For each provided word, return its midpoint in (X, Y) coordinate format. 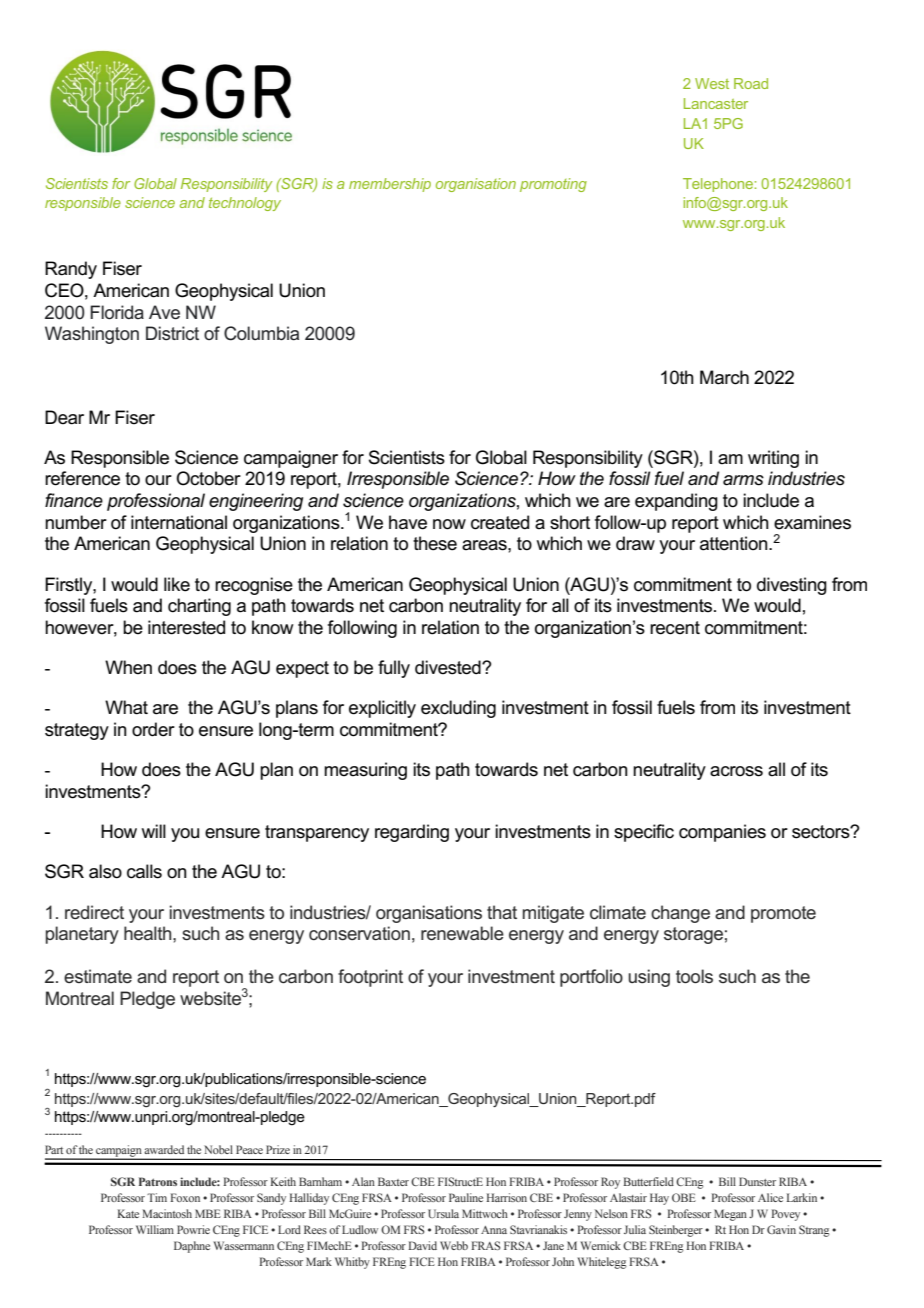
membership (390, 185)
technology (245, 204)
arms (743, 480)
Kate (128, 1213)
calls (144, 871)
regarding (412, 833)
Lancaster (716, 103)
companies (722, 833)
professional (156, 502)
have (408, 522)
